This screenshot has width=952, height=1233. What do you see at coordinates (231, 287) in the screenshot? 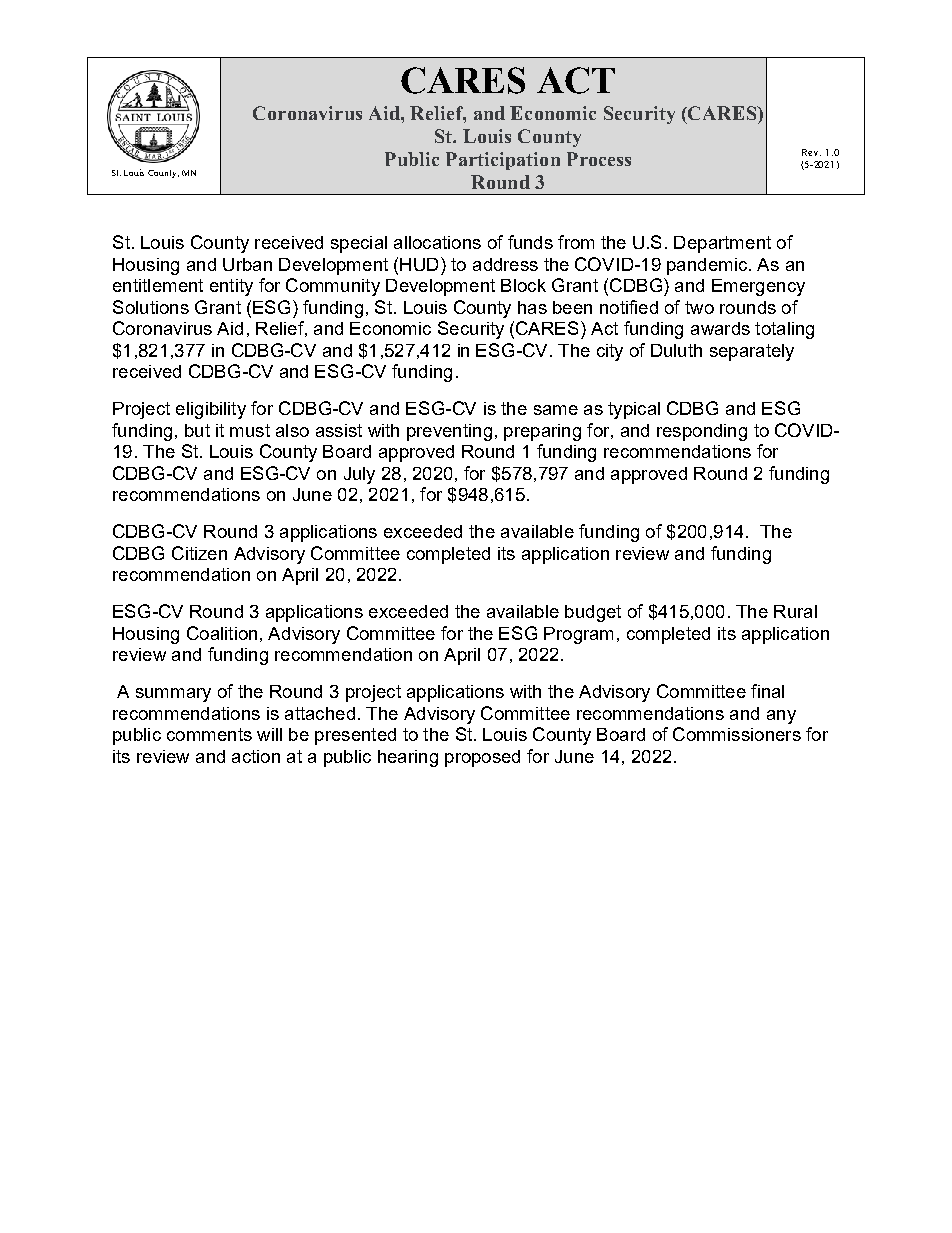
I see `entity` at bounding box center [231, 287].
